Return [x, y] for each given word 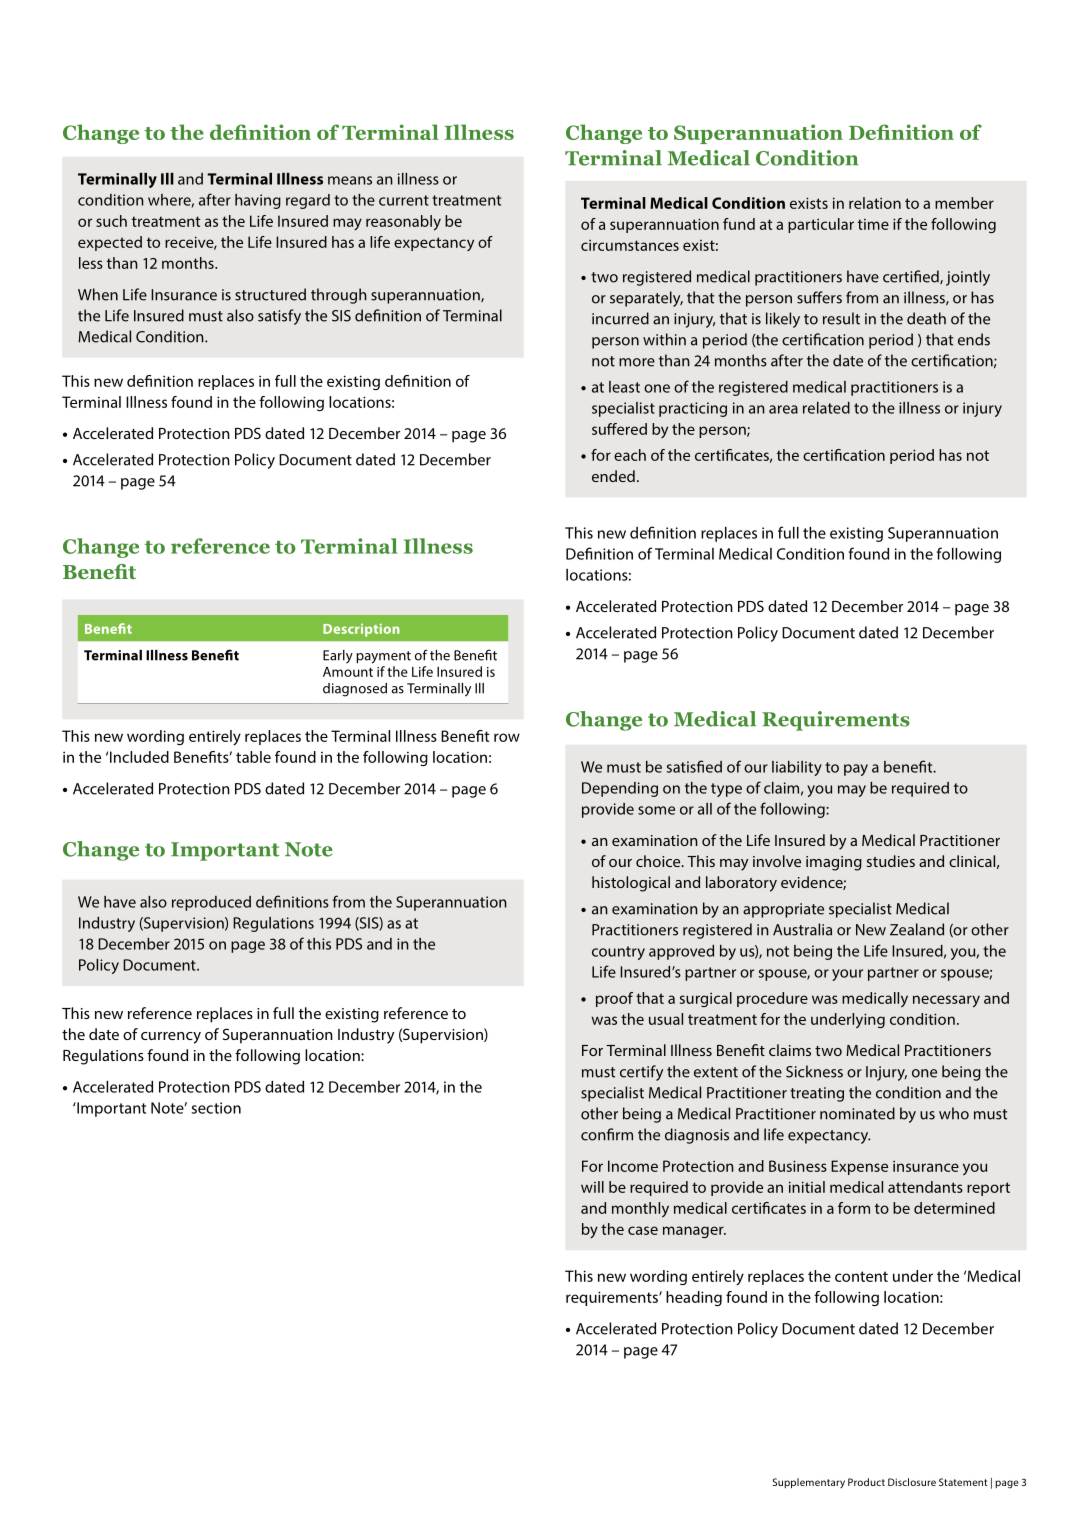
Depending [620, 789]
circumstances [630, 245]
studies [891, 861]
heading [694, 1298]
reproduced [211, 903]
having [258, 201]
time [873, 224]
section [216, 1108]
